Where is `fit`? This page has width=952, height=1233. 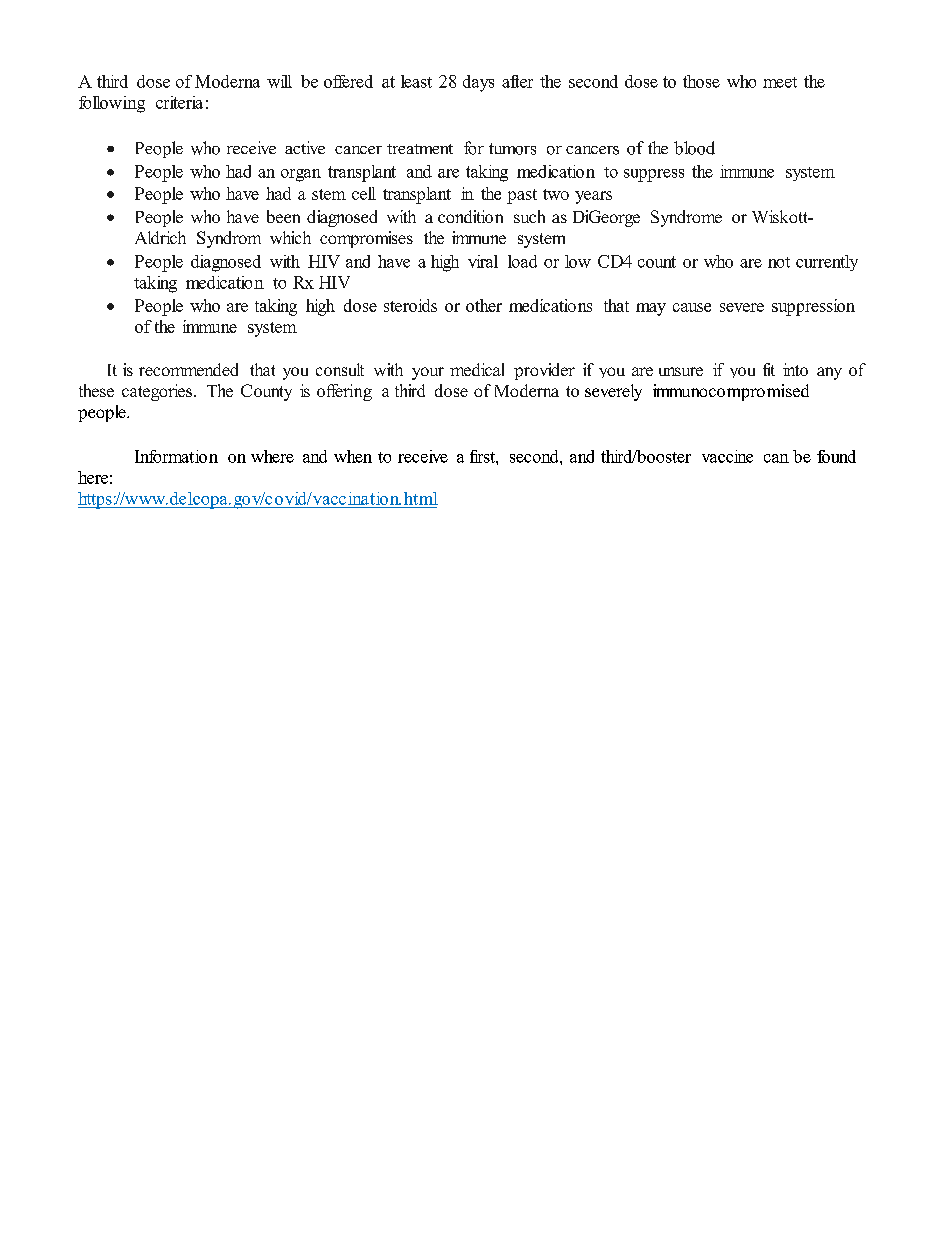
fit is located at coordinates (769, 369).
